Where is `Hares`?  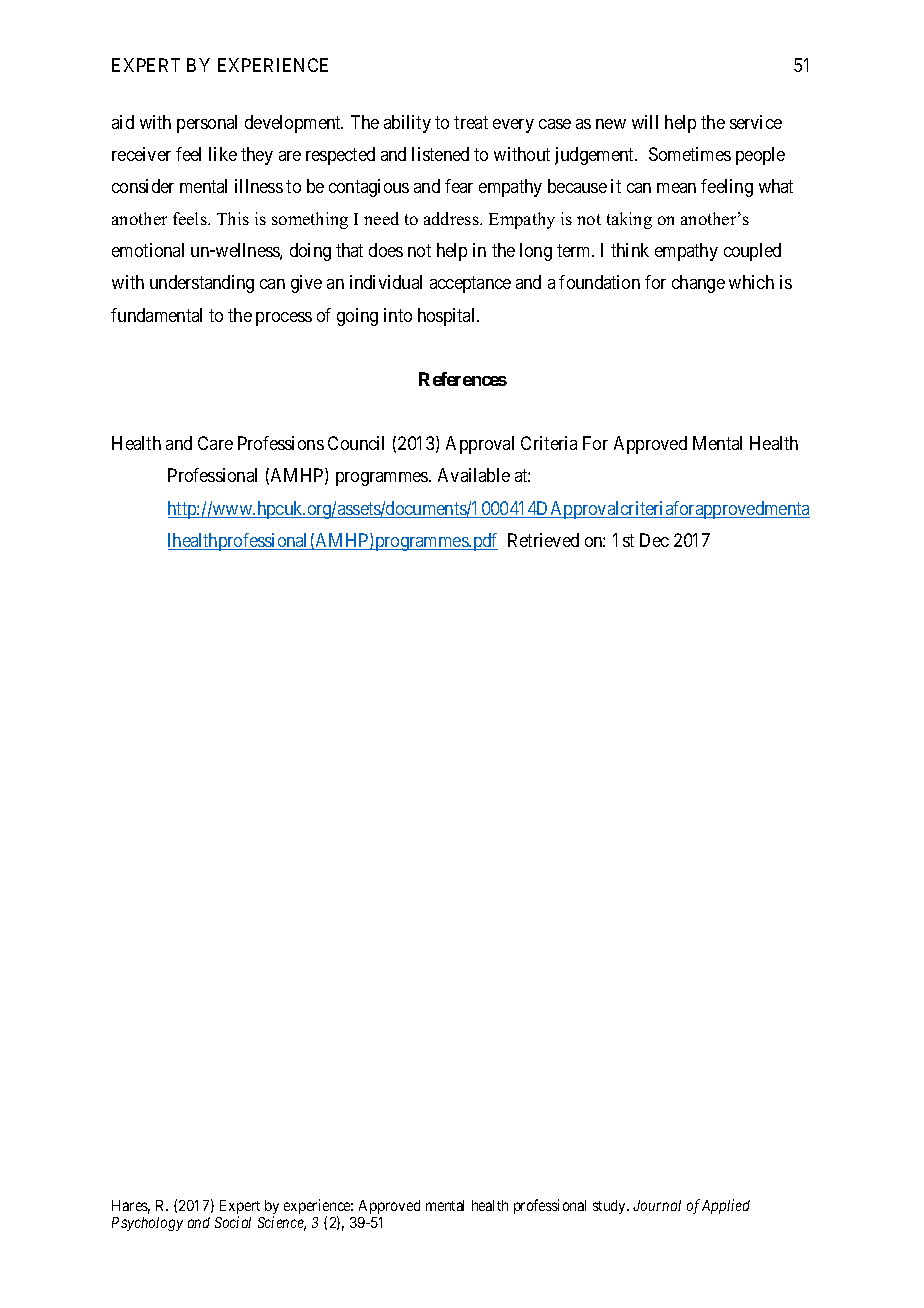
Hares is located at coordinates (131, 1207).
